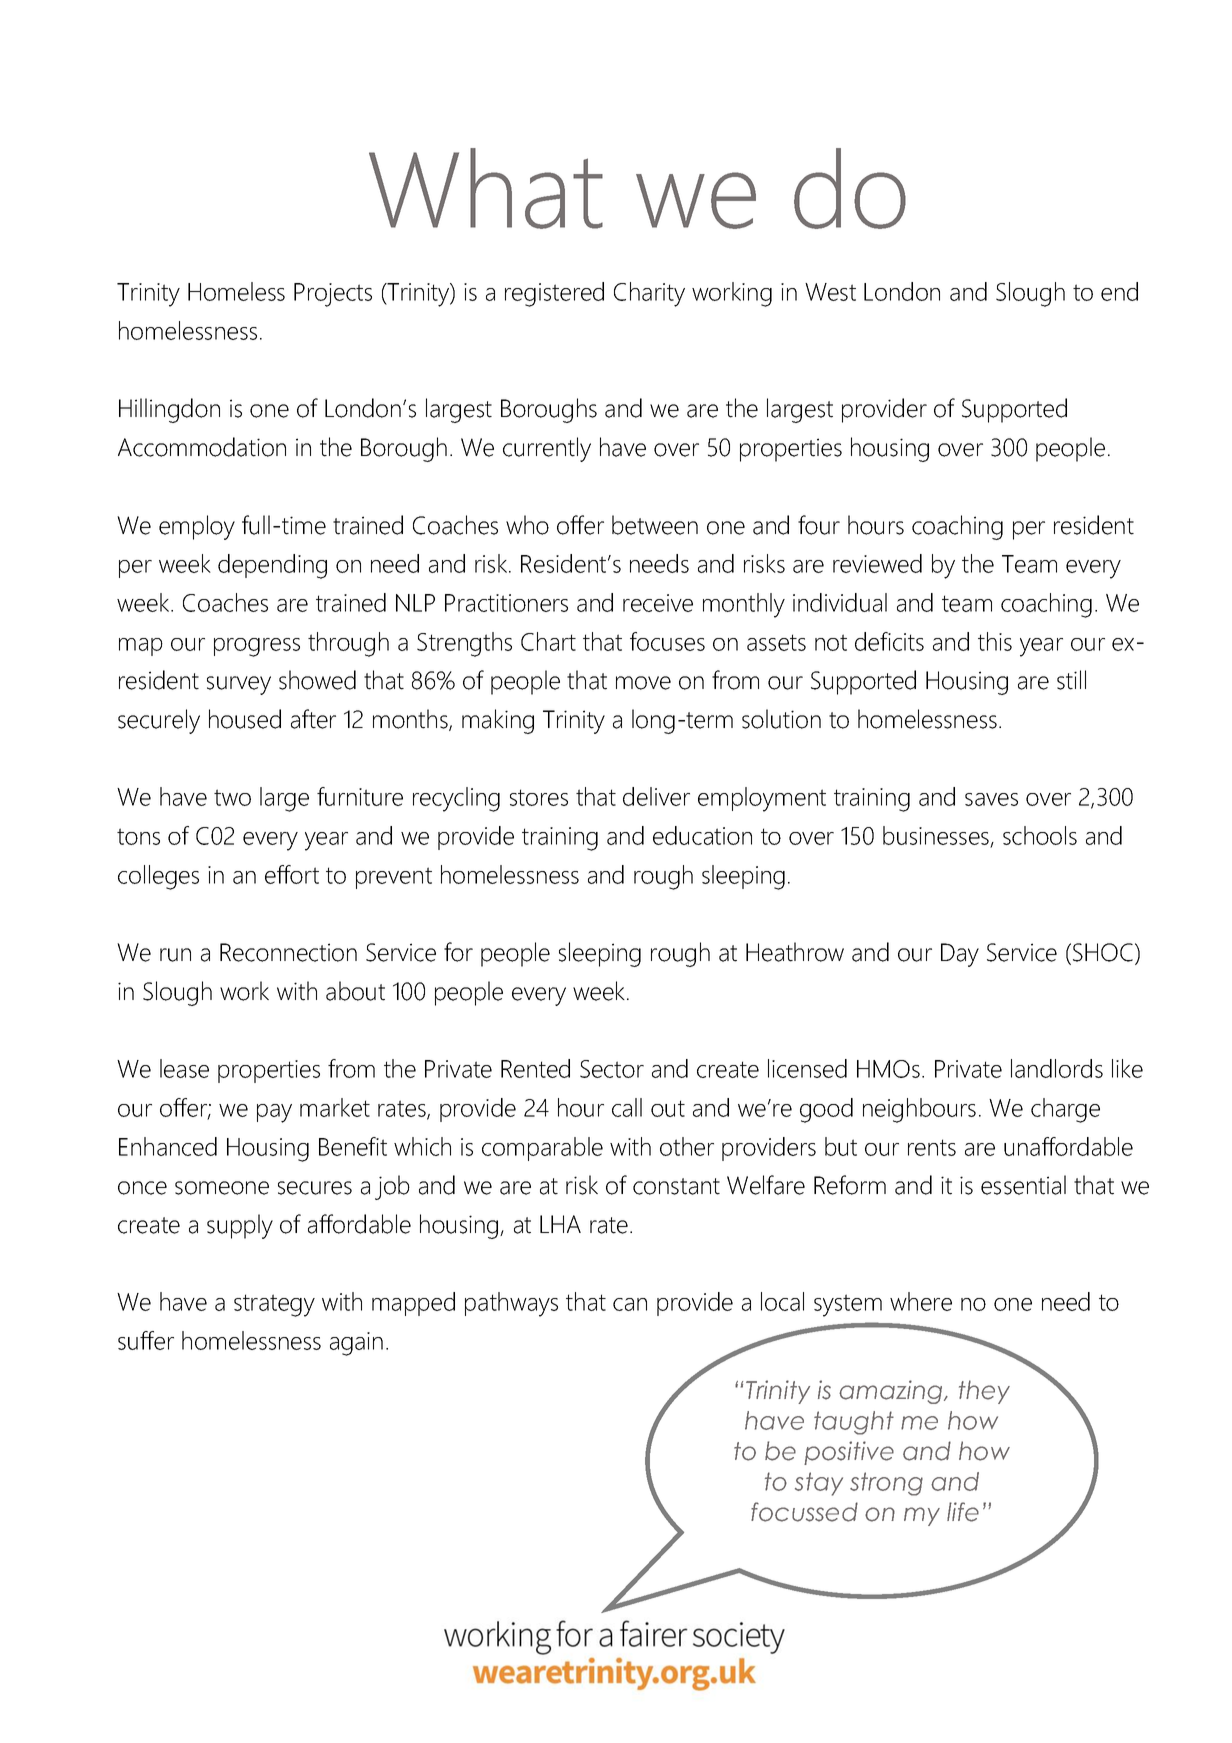 The width and height of the document is (1232, 1743). Describe the element at coordinates (649, 294) in the document. I see `Charity` at that location.
